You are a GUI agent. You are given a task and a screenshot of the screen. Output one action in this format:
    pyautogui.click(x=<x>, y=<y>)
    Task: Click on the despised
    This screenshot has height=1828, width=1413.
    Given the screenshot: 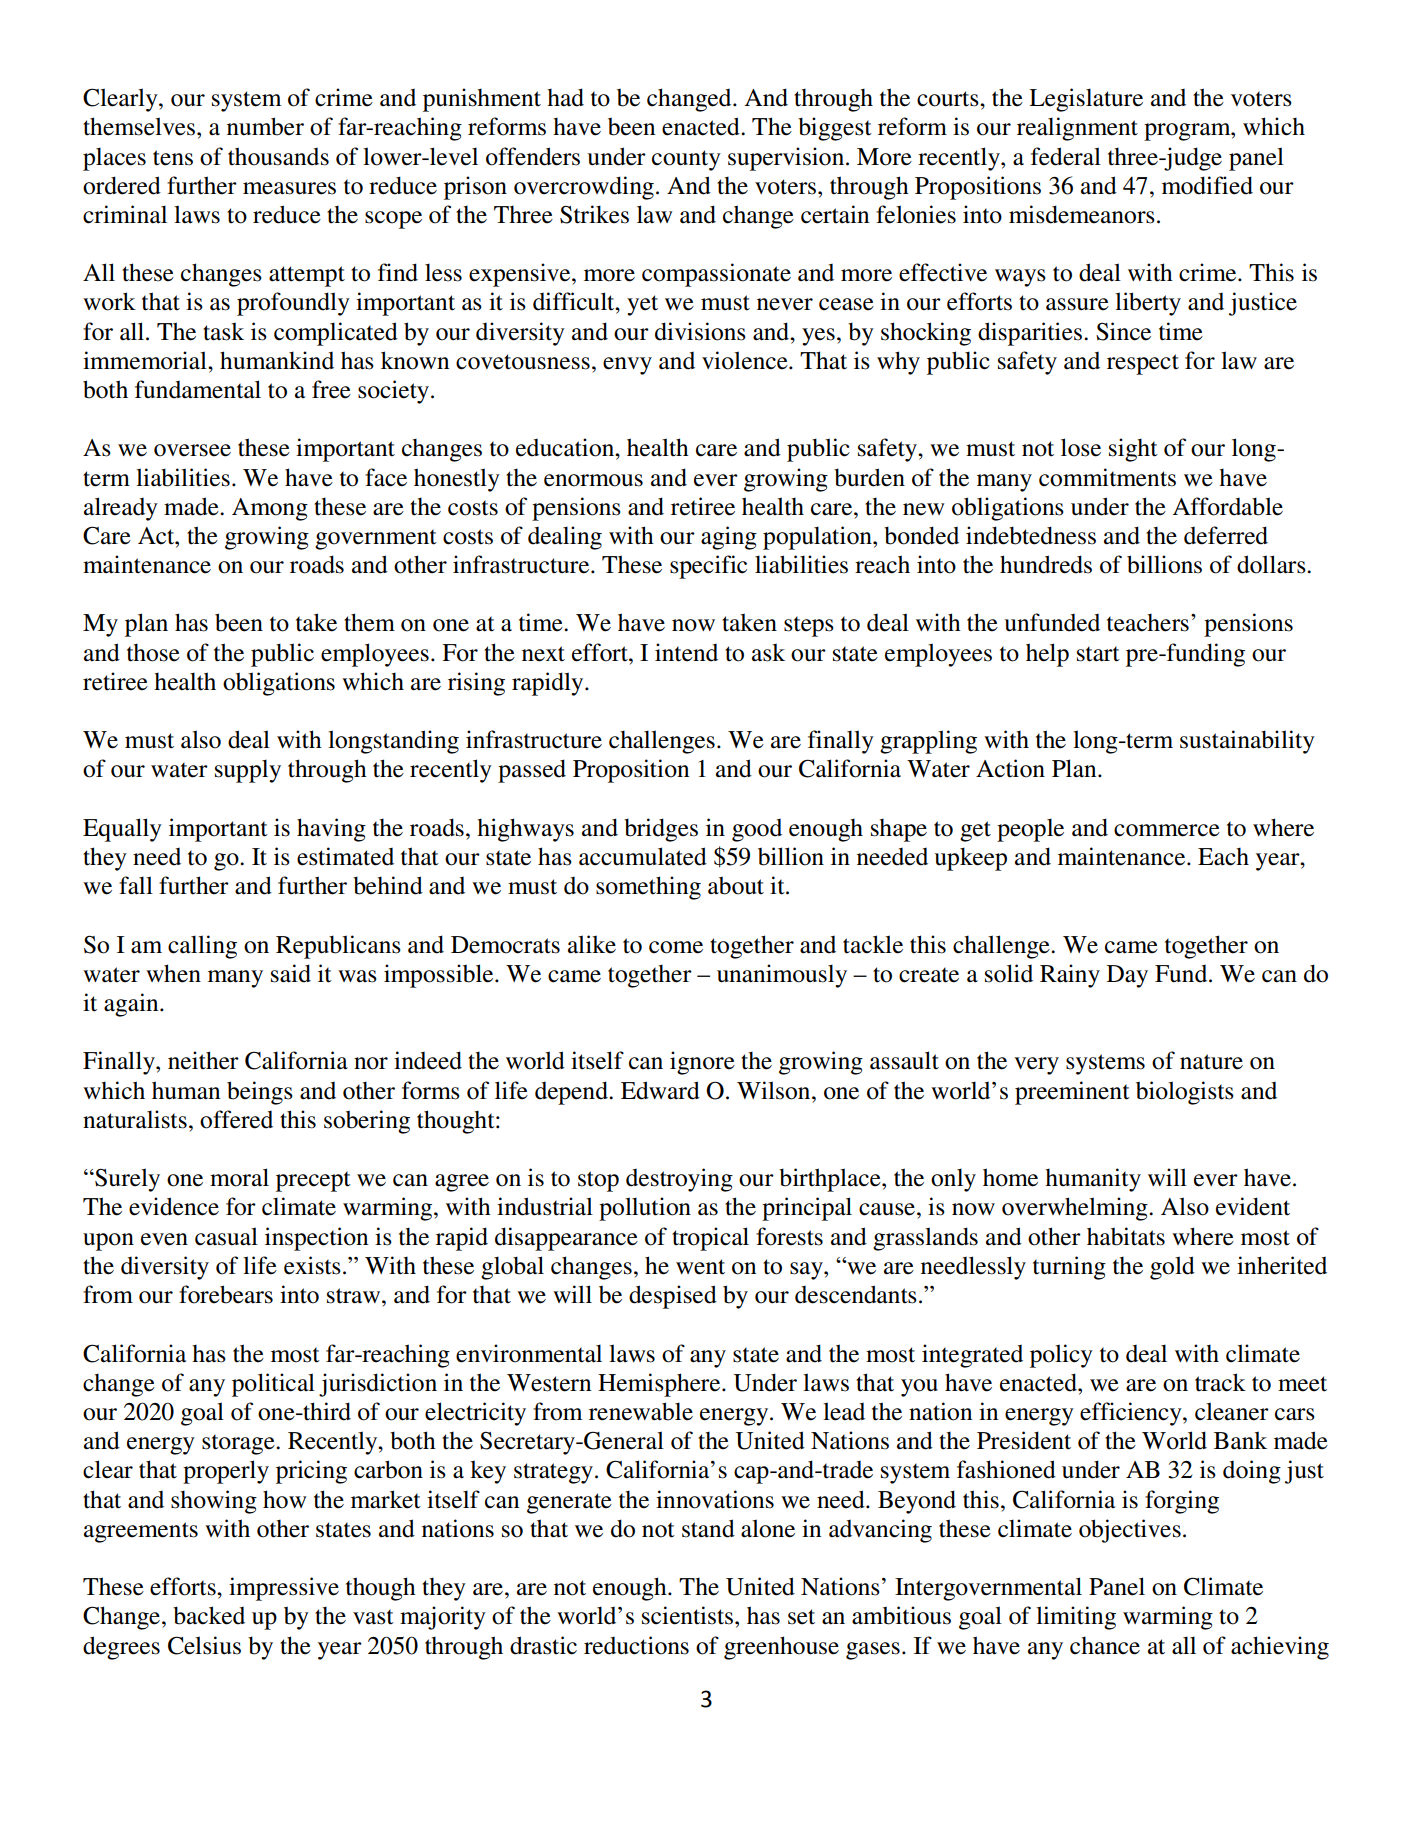 What is the action you would take?
    pyautogui.click(x=673, y=1297)
